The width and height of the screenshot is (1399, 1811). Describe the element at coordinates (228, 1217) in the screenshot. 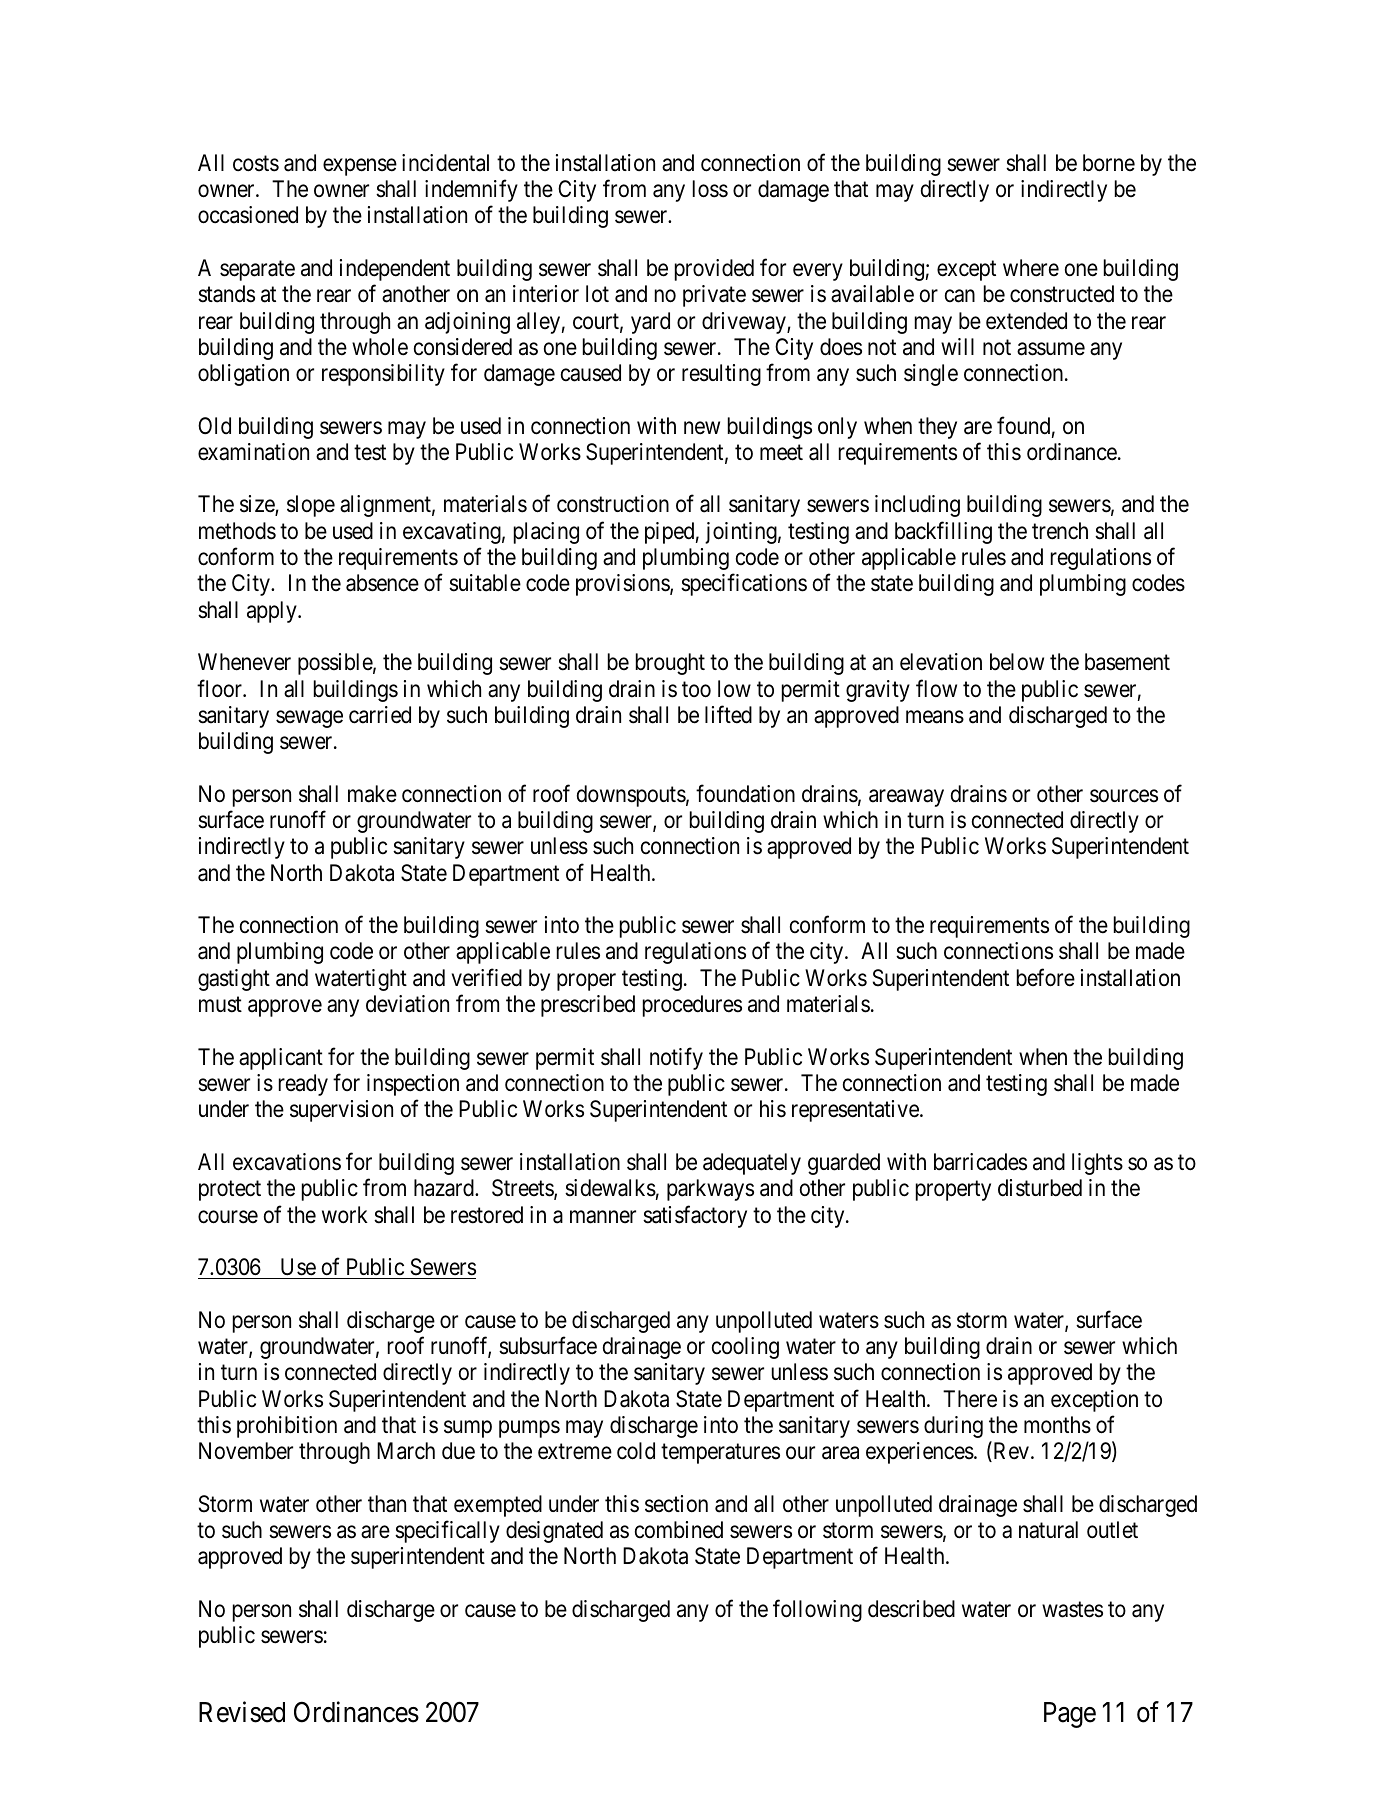

I see `course` at that location.
